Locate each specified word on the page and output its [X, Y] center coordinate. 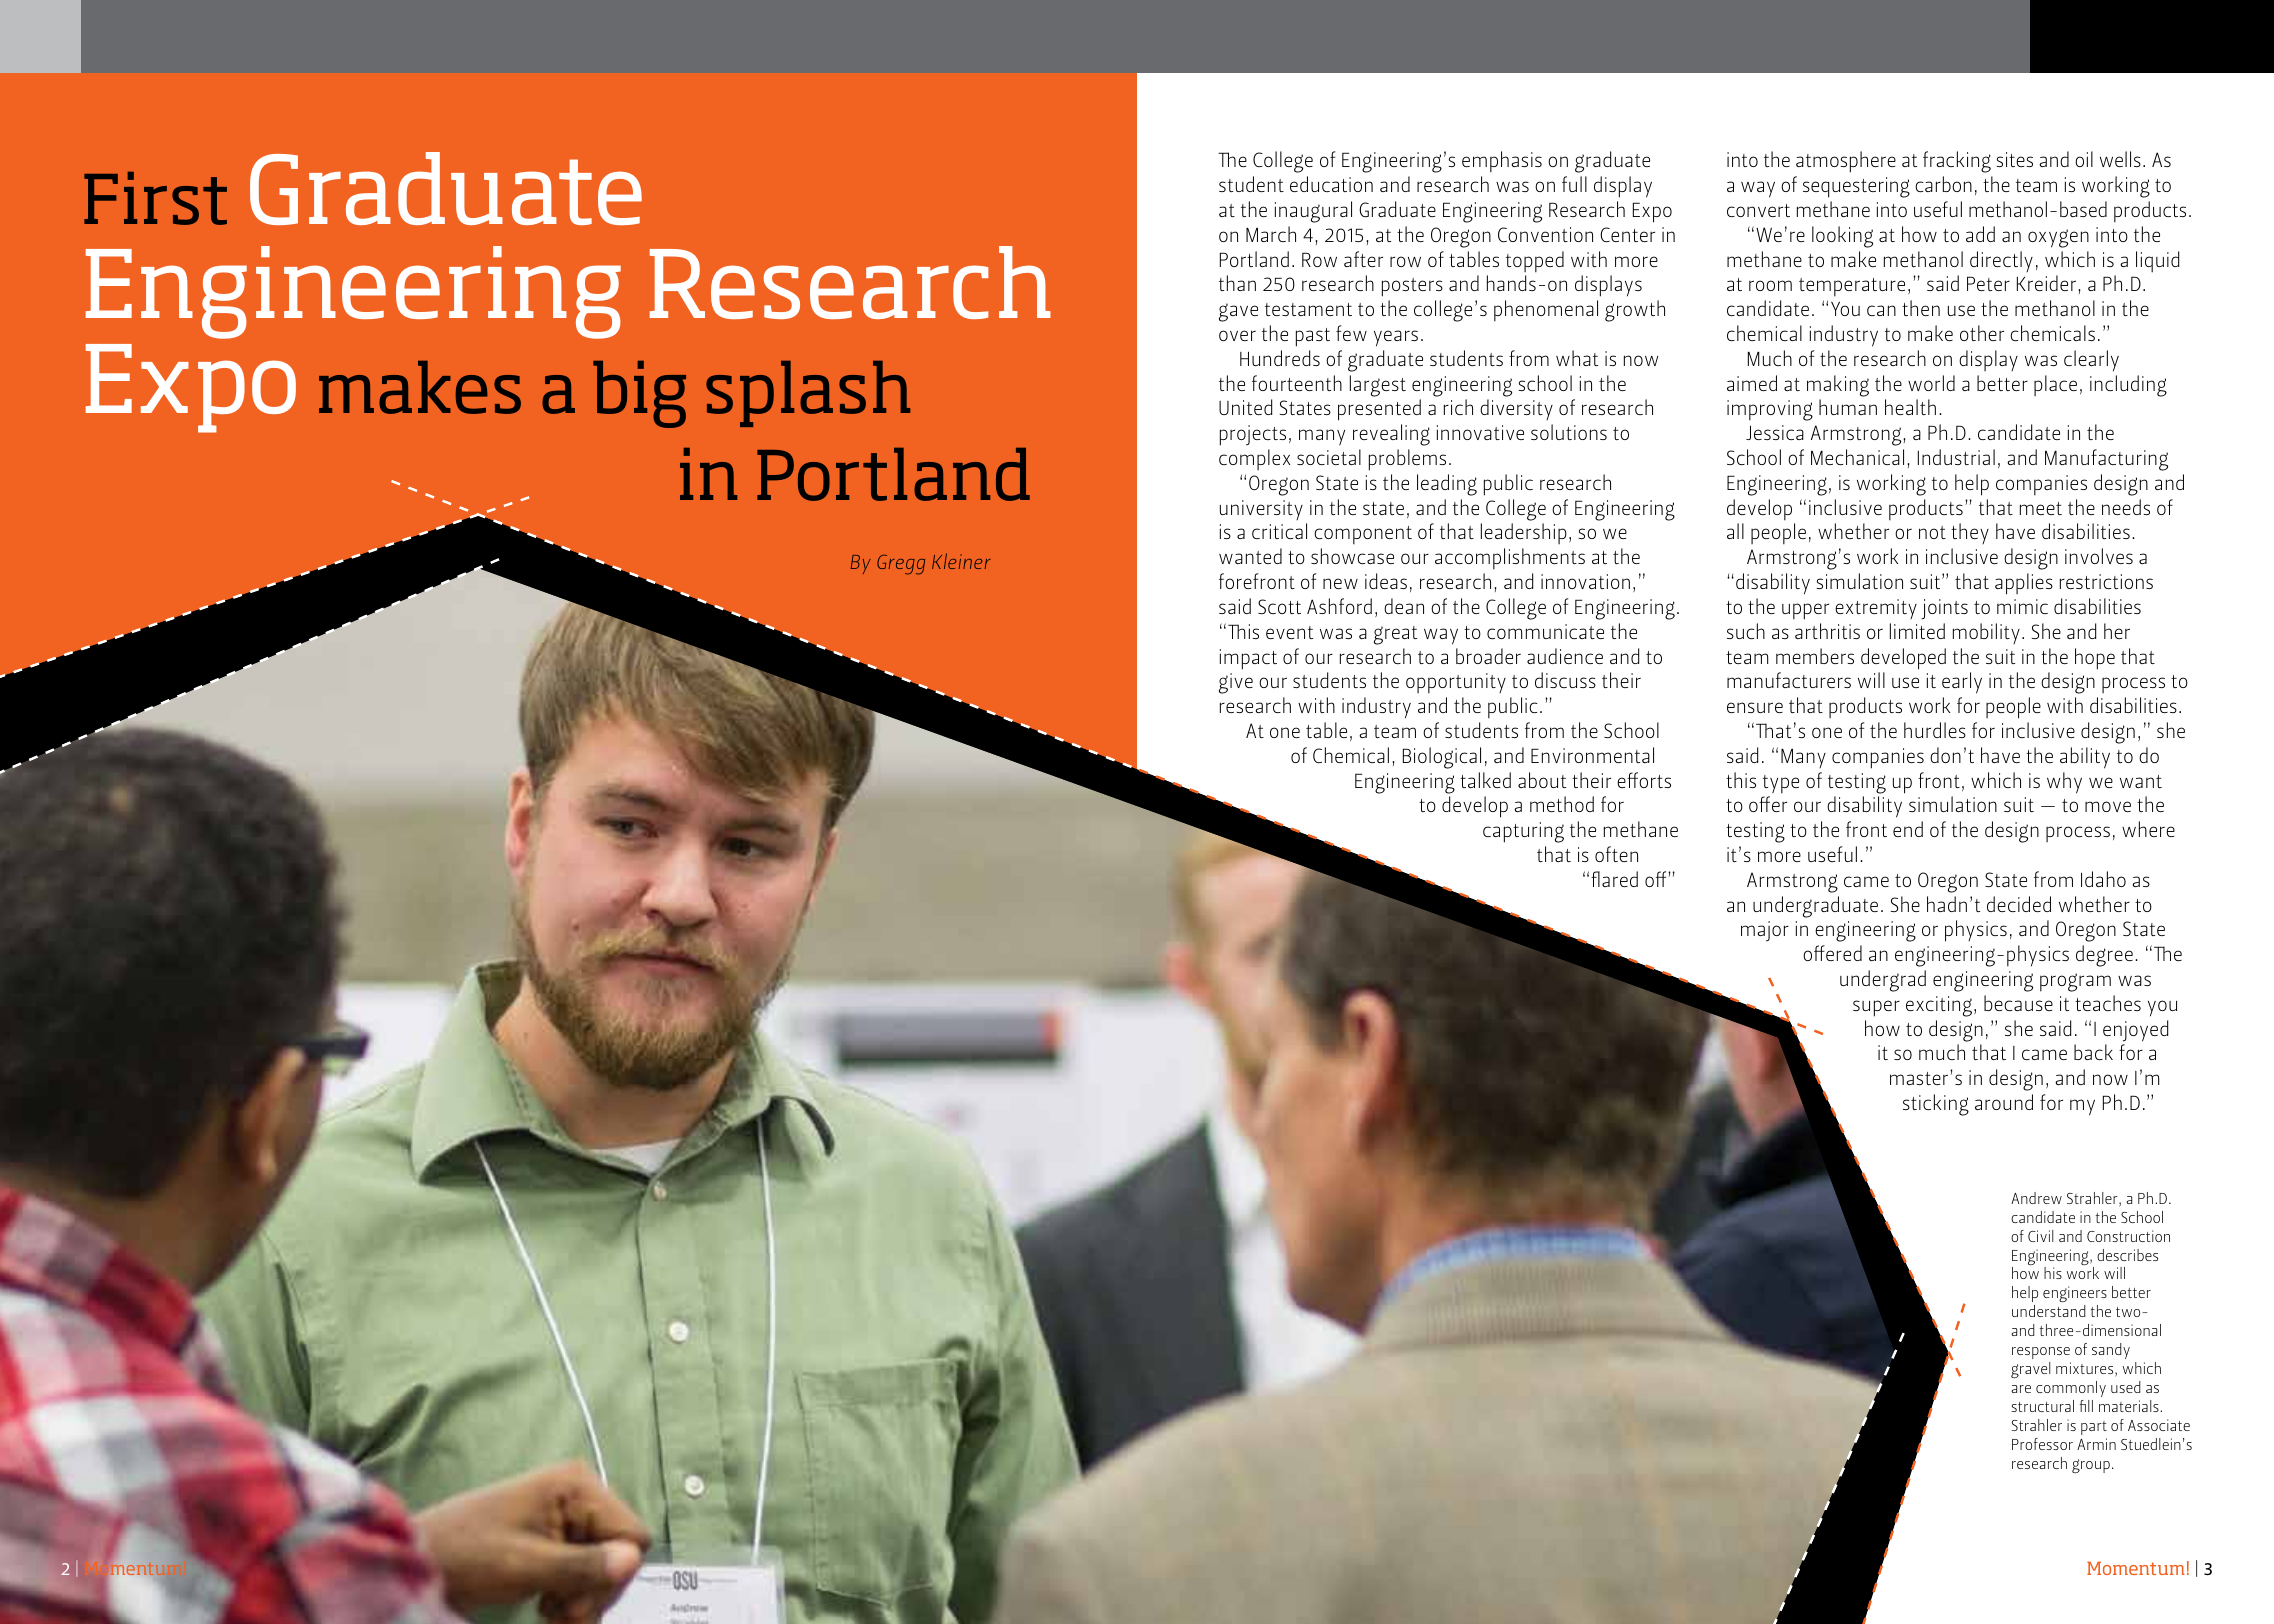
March [1271, 234]
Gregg [901, 565]
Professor [2042, 1444]
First [155, 198]
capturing [1523, 832]
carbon [1943, 184]
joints [1944, 609]
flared [1614, 879]
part [2094, 1428]
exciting [1940, 1006]
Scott [1279, 606]
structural [2042, 1406]
